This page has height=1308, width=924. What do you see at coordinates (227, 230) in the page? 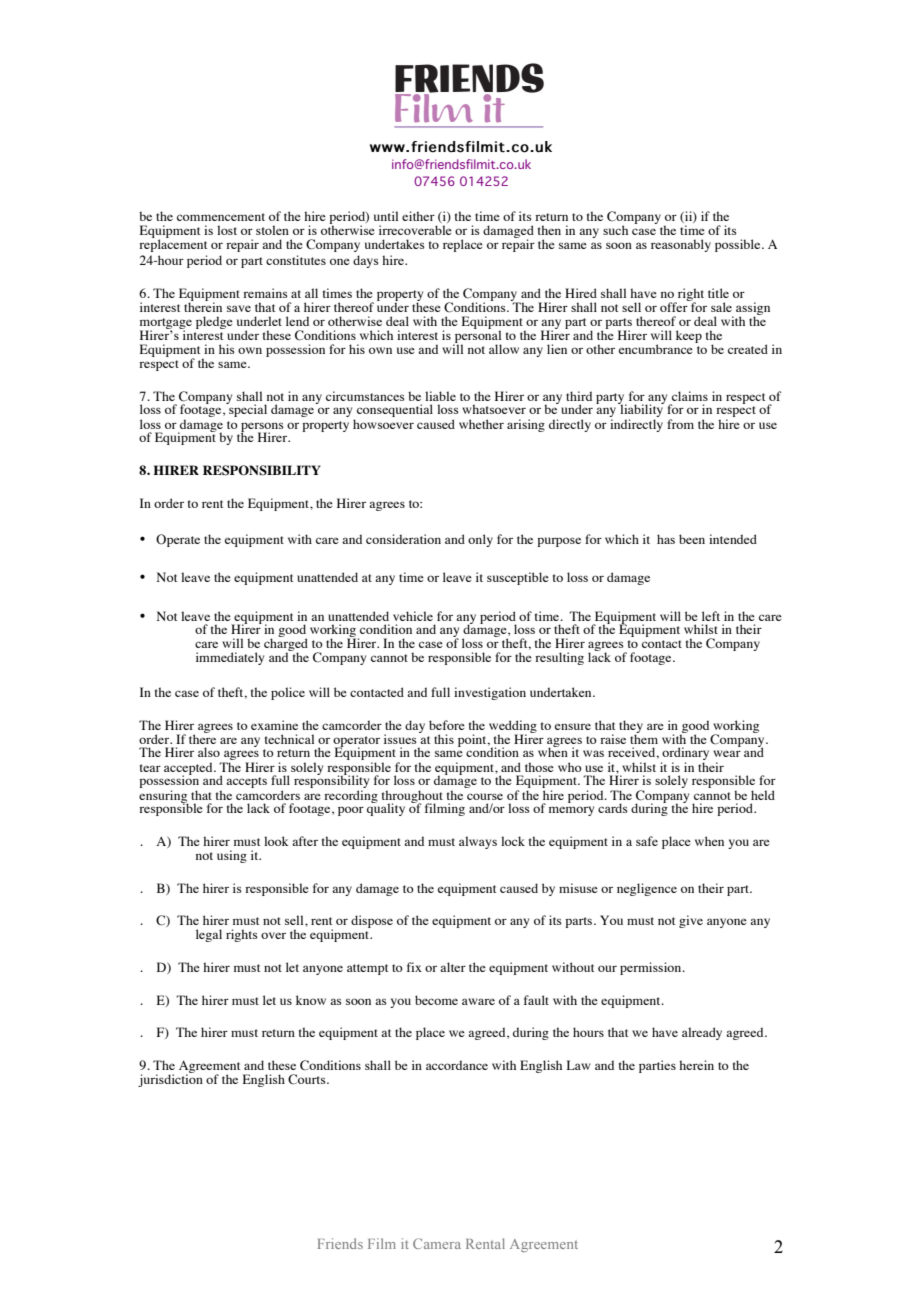
I see `lost` at bounding box center [227, 230].
